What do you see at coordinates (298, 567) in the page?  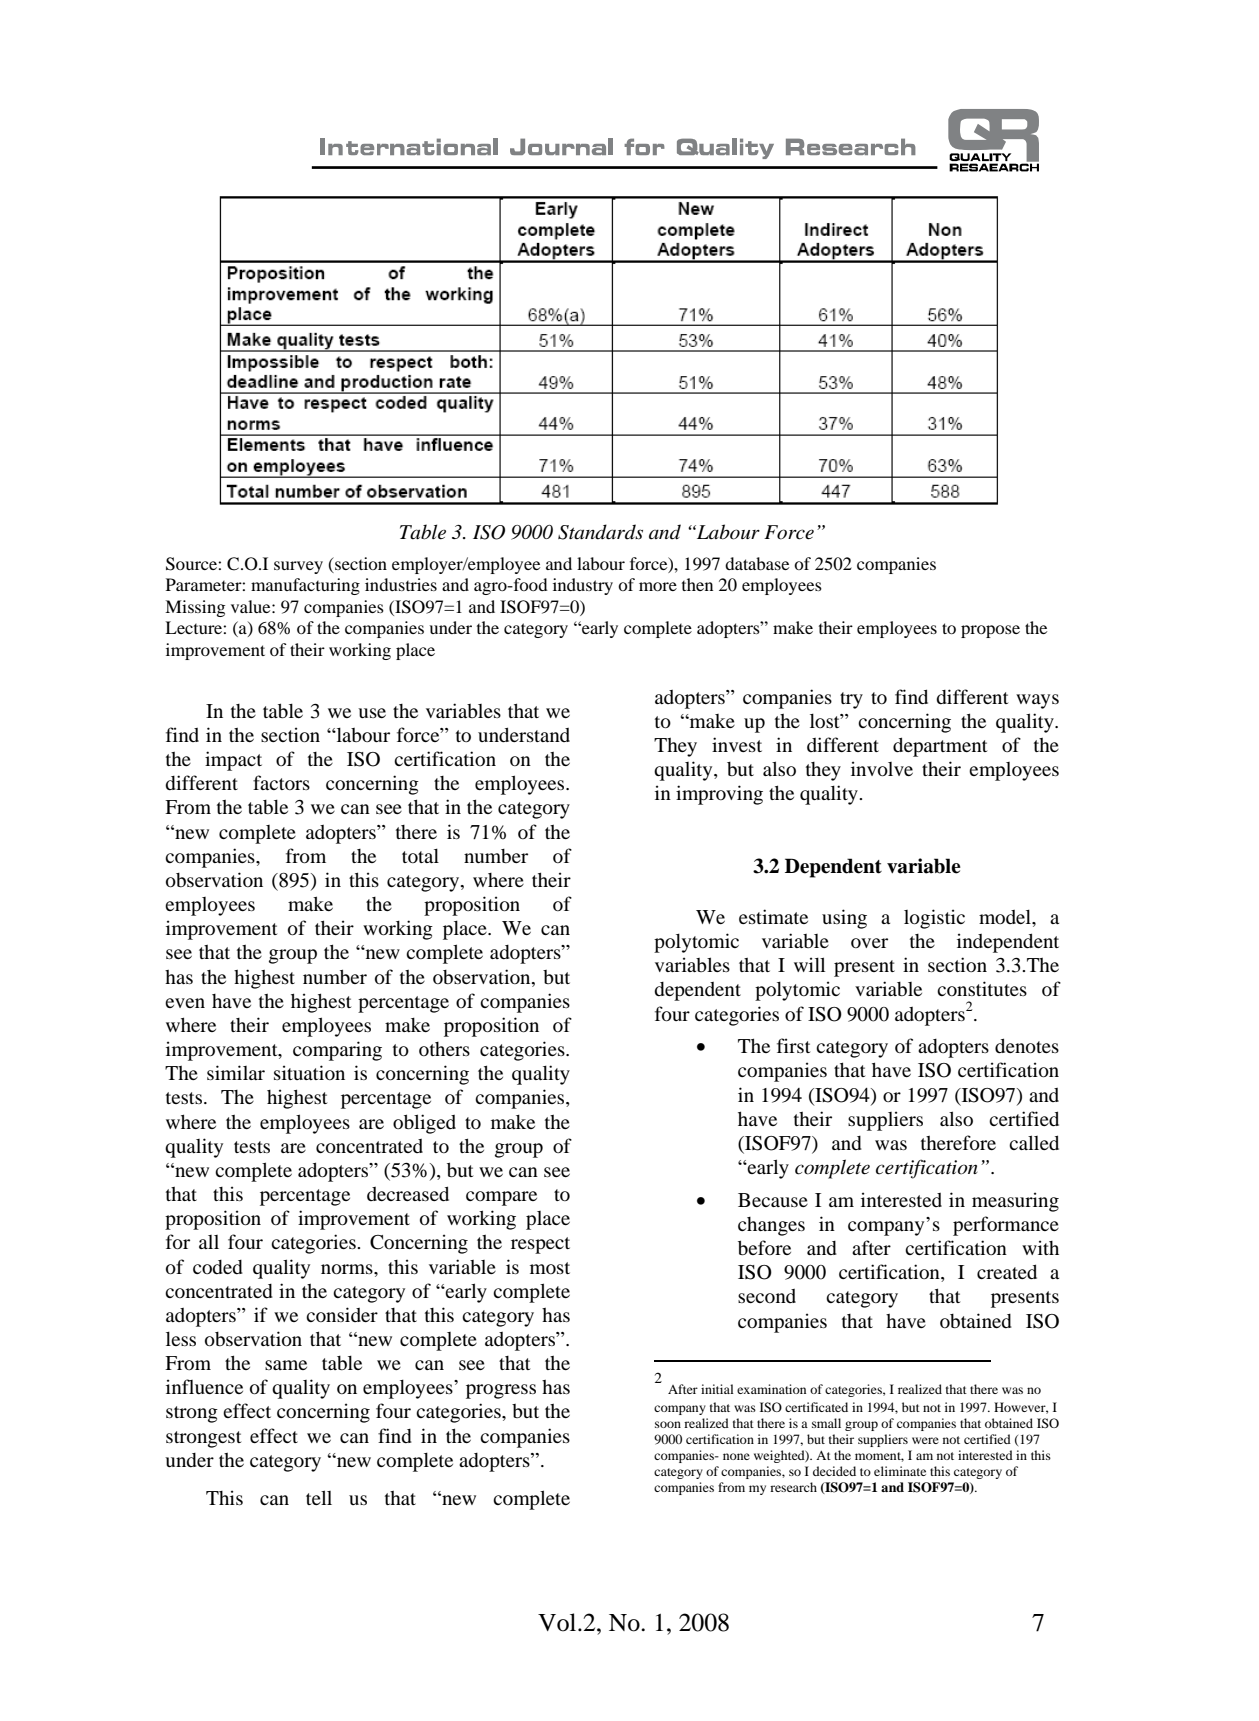 I see `survey` at bounding box center [298, 567].
